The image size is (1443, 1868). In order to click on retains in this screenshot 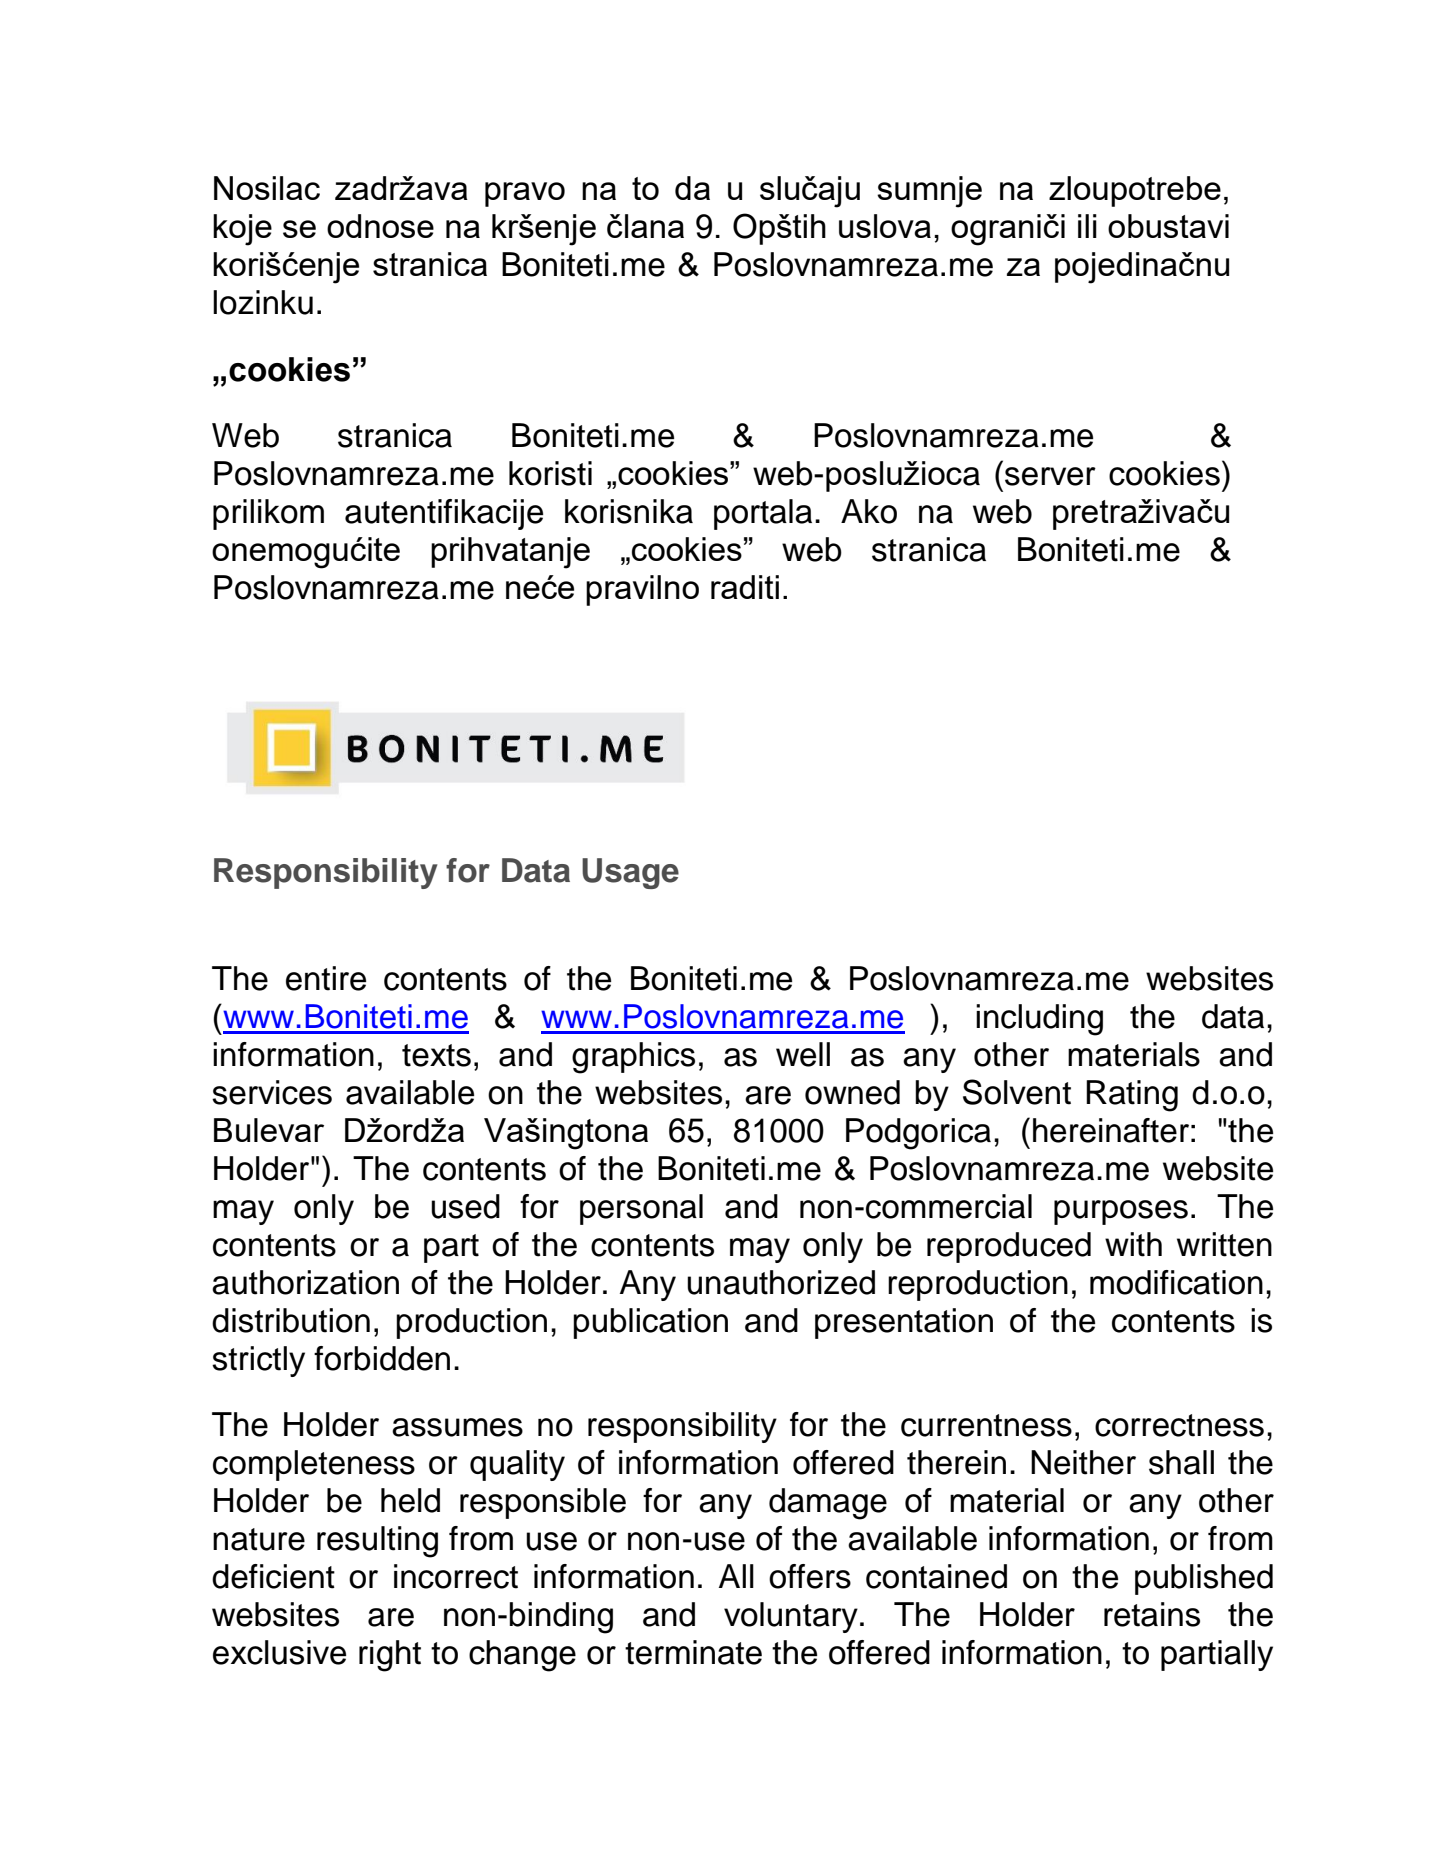, I will do `click(1152, 1614)`.
